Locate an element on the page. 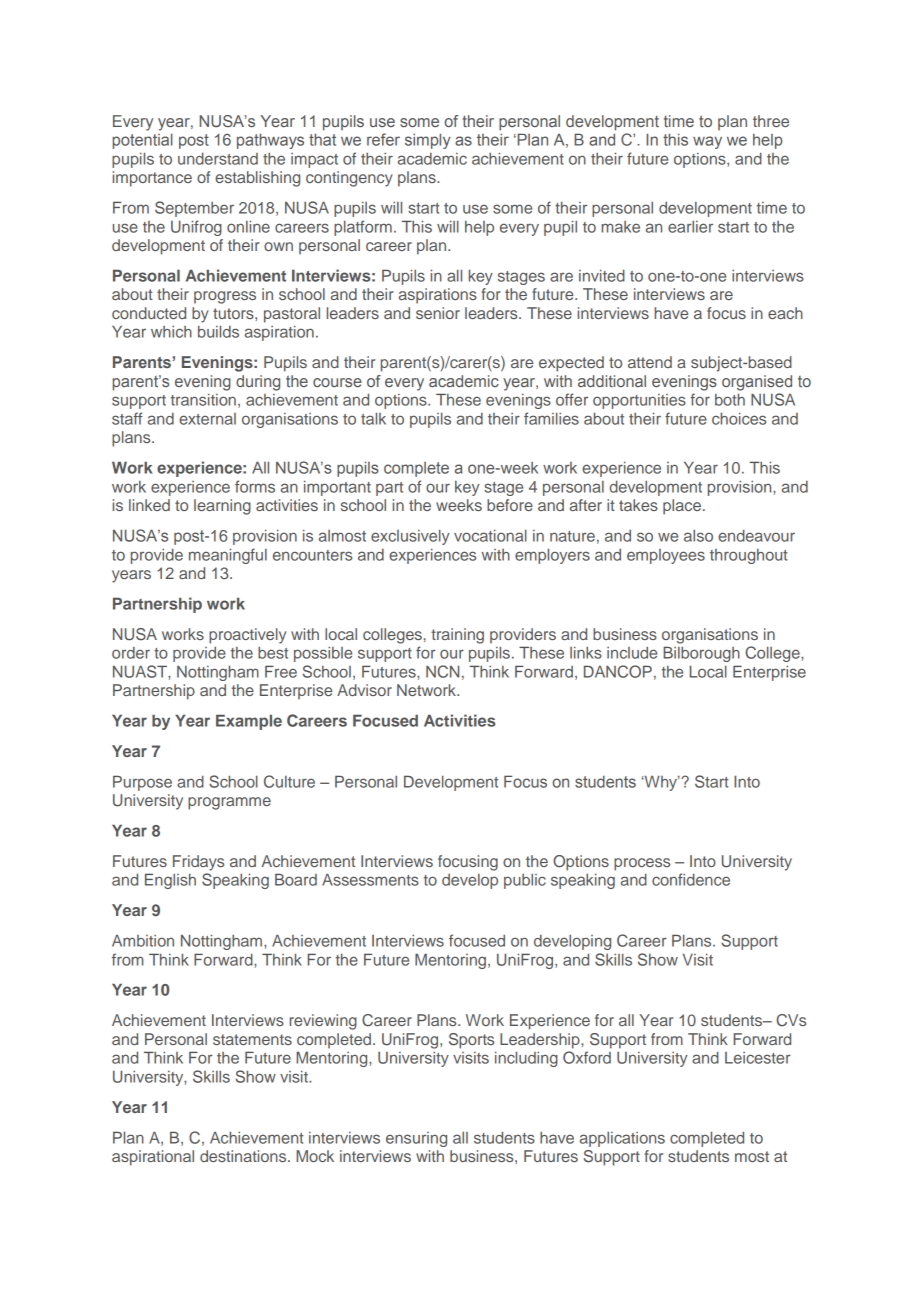  place is located at coordinates (682, 507).
